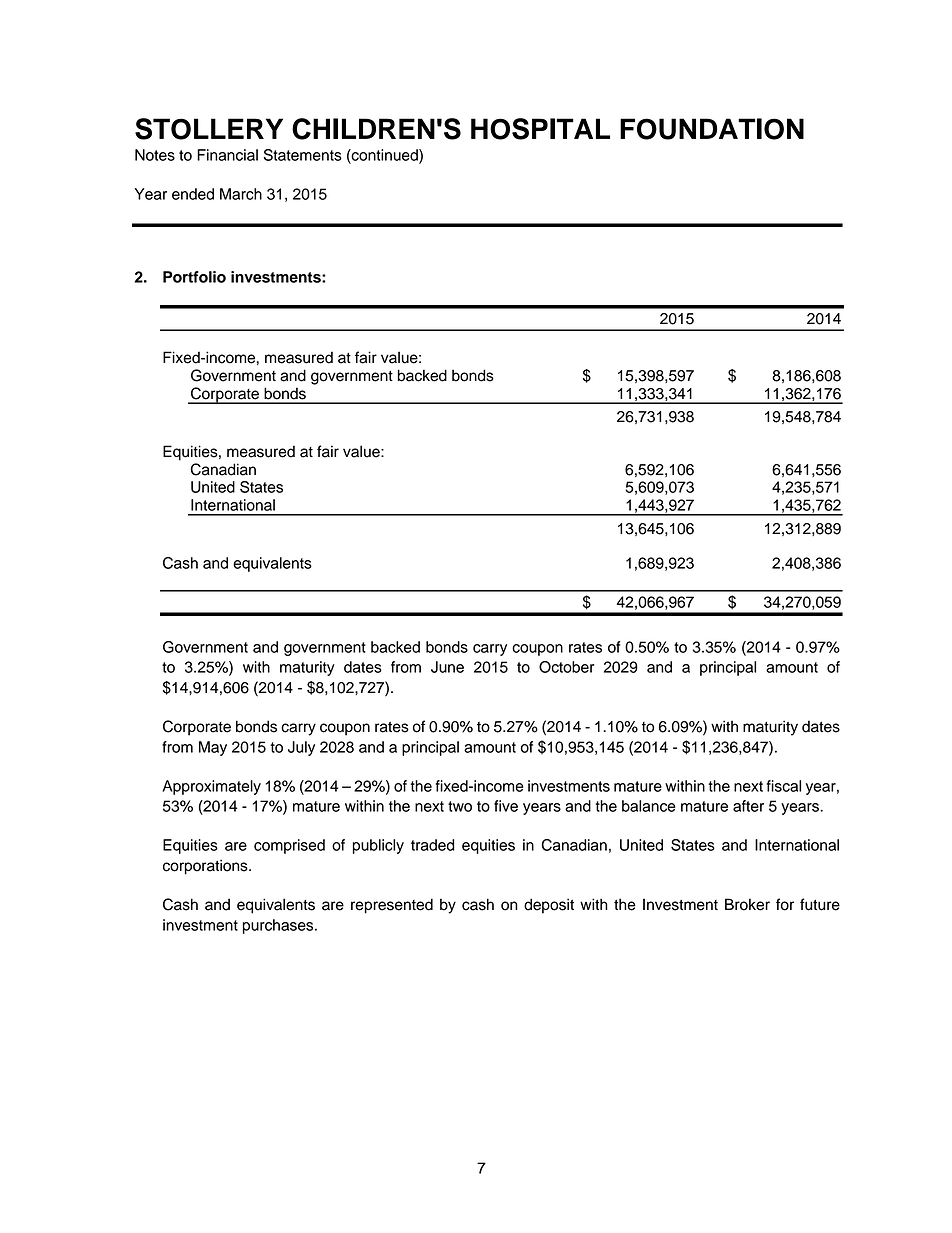 The image size is (952, 1233). What do you see at coordinates (540, 129) in the screenshot?
I see `HOSPITAL` at bounding box center [540, 129].
